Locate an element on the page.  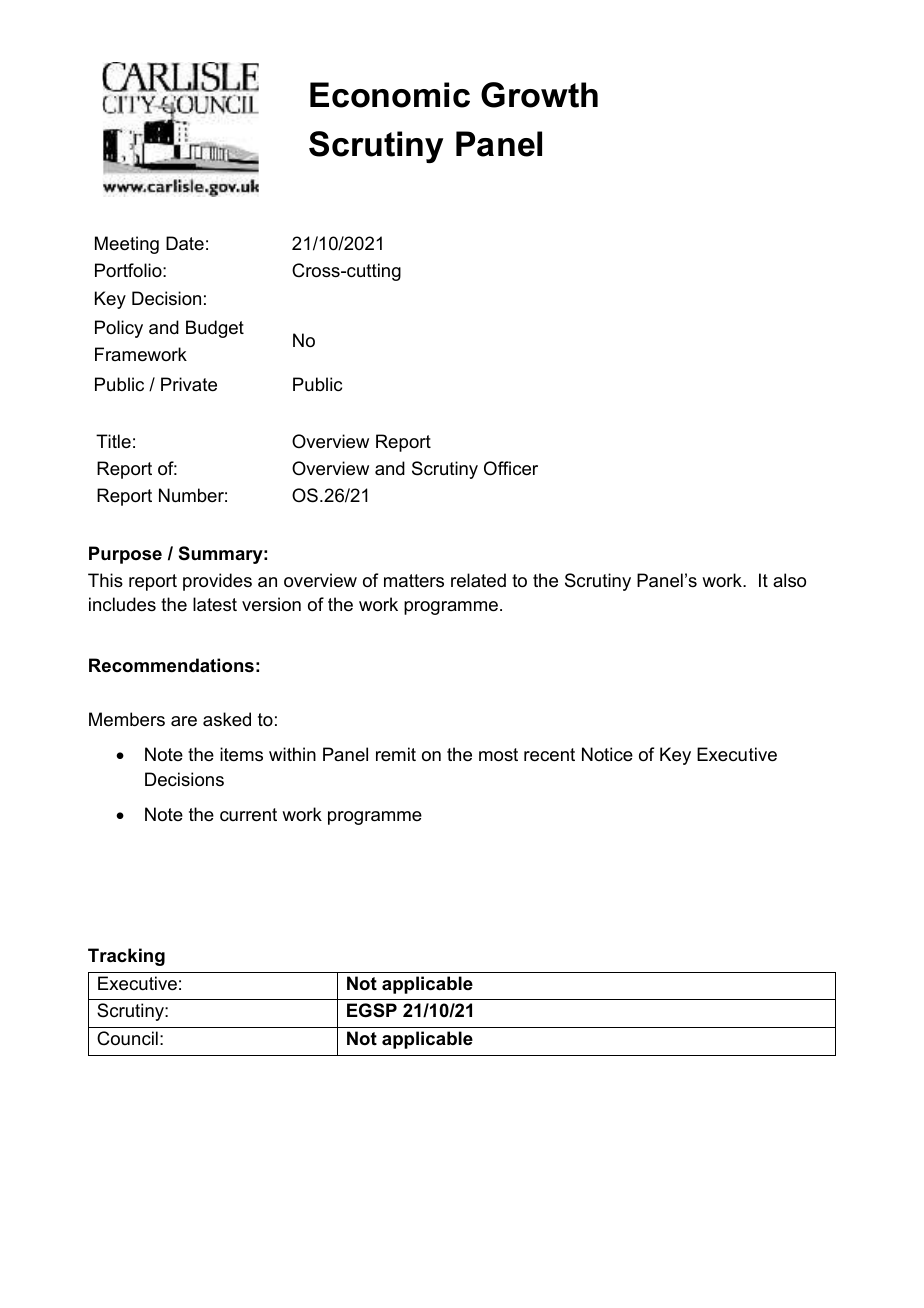
recent is located at coordinates (549, 755).
